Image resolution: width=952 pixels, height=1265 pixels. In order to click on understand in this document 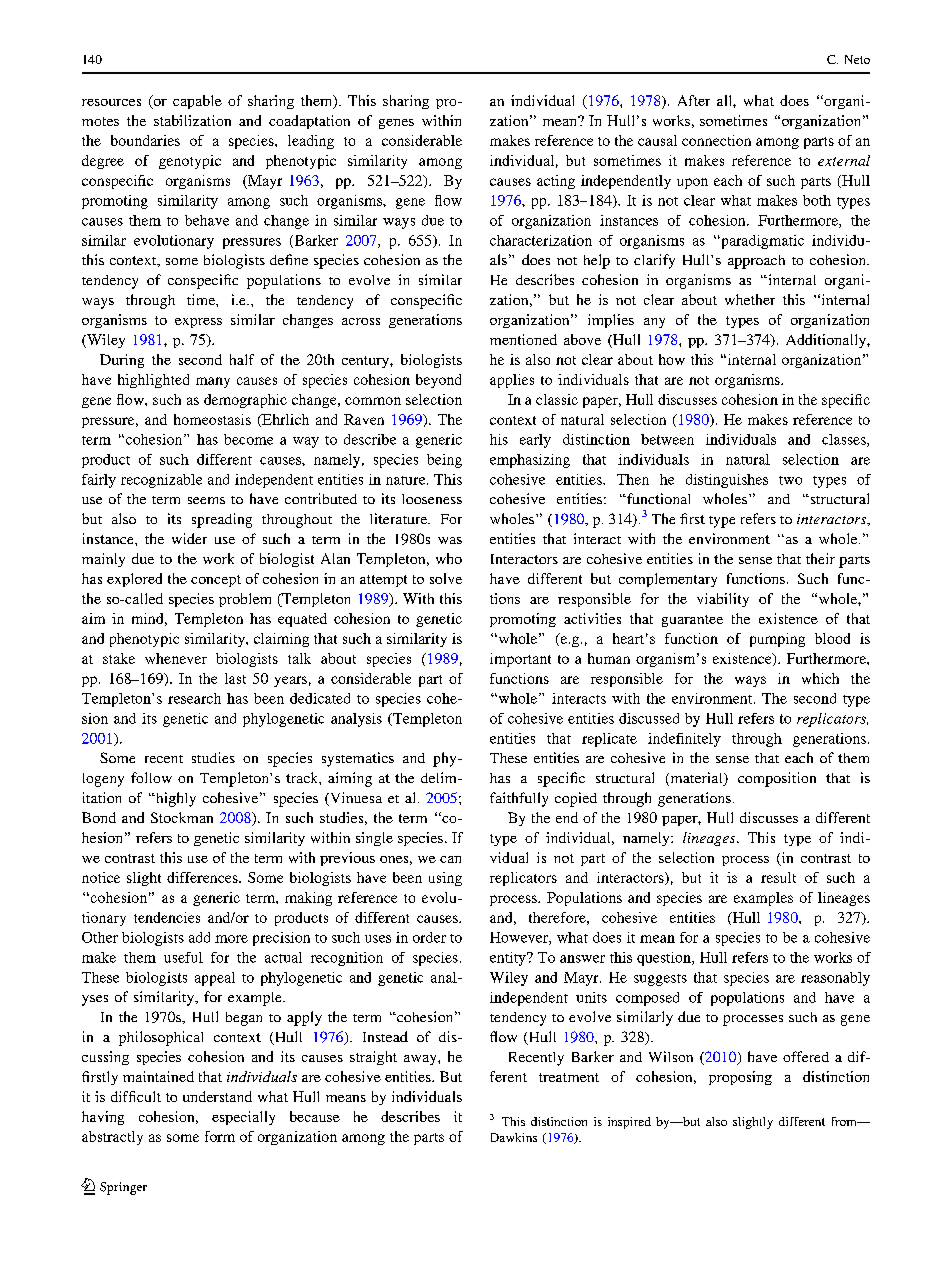, I will do `click(217, 1096)`.
